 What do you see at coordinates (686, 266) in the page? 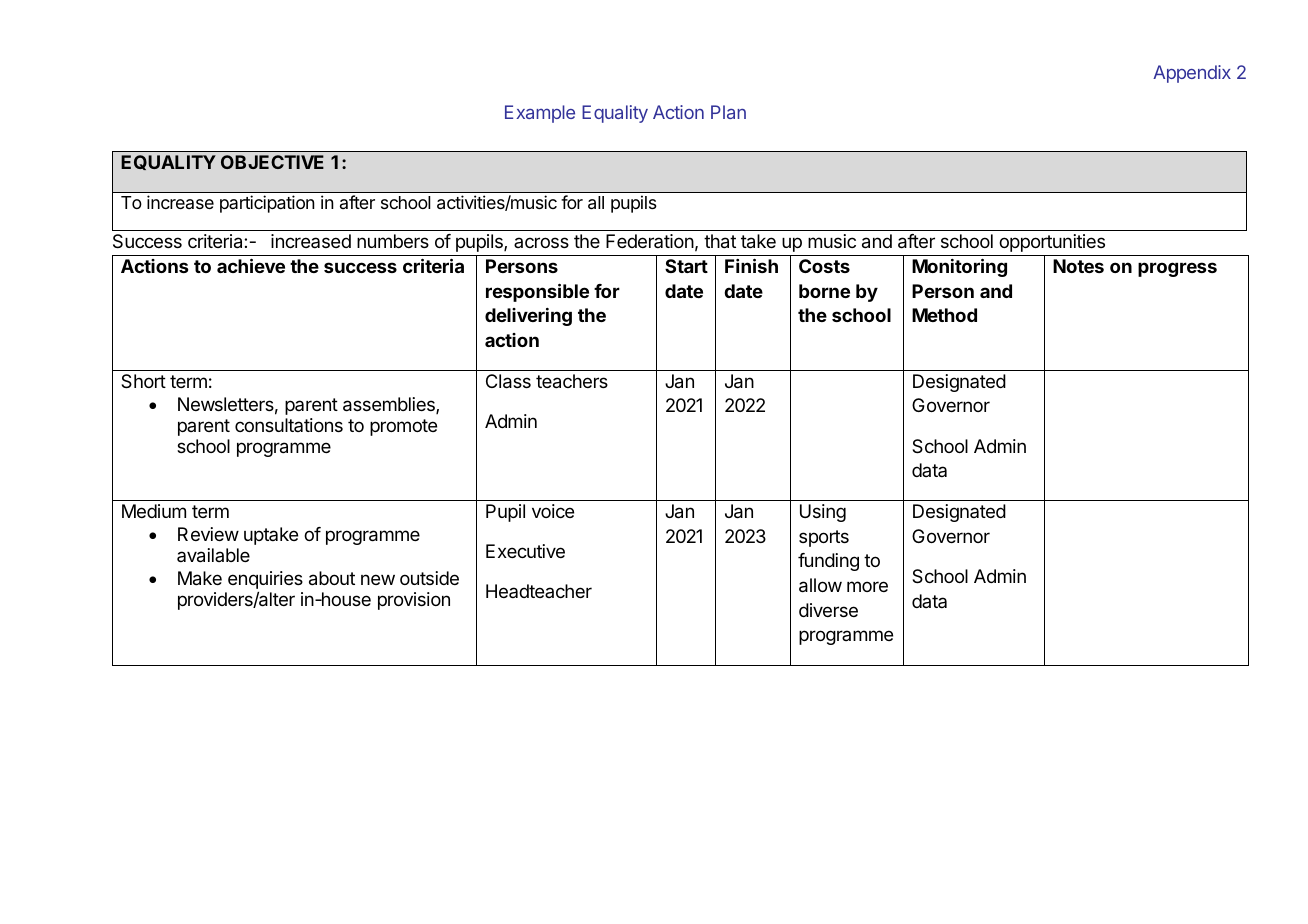
I see `Start` at bounding box center [686, 266].
